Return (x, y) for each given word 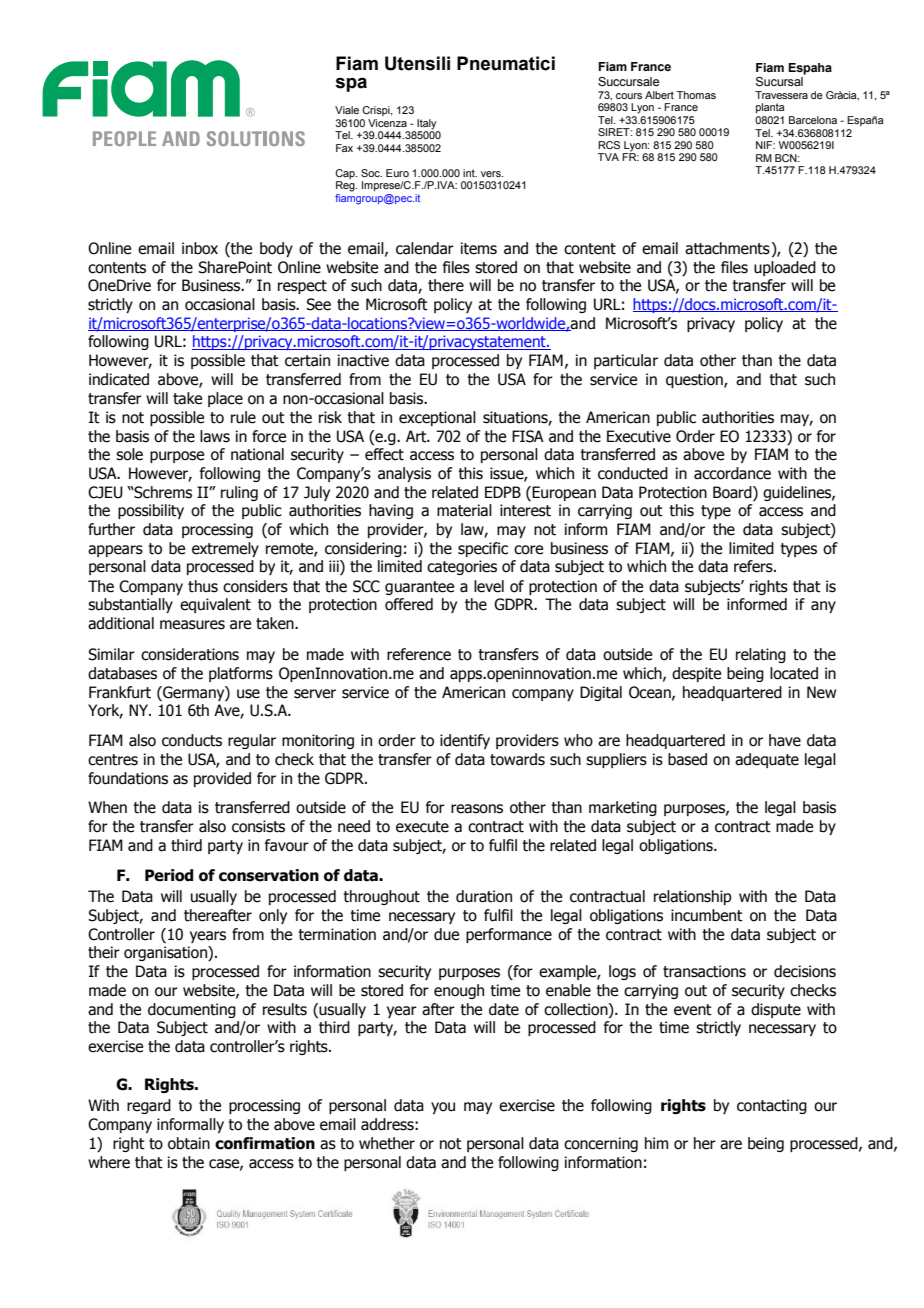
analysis (404, 474)
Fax (344, 148)
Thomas (696, 95)
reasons (477, 809)
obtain (189, 1143)
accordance (732, 473)
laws (215, 436)
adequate (767, 760)
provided (222, 779)
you (443, 1108)
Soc (371, 173)
